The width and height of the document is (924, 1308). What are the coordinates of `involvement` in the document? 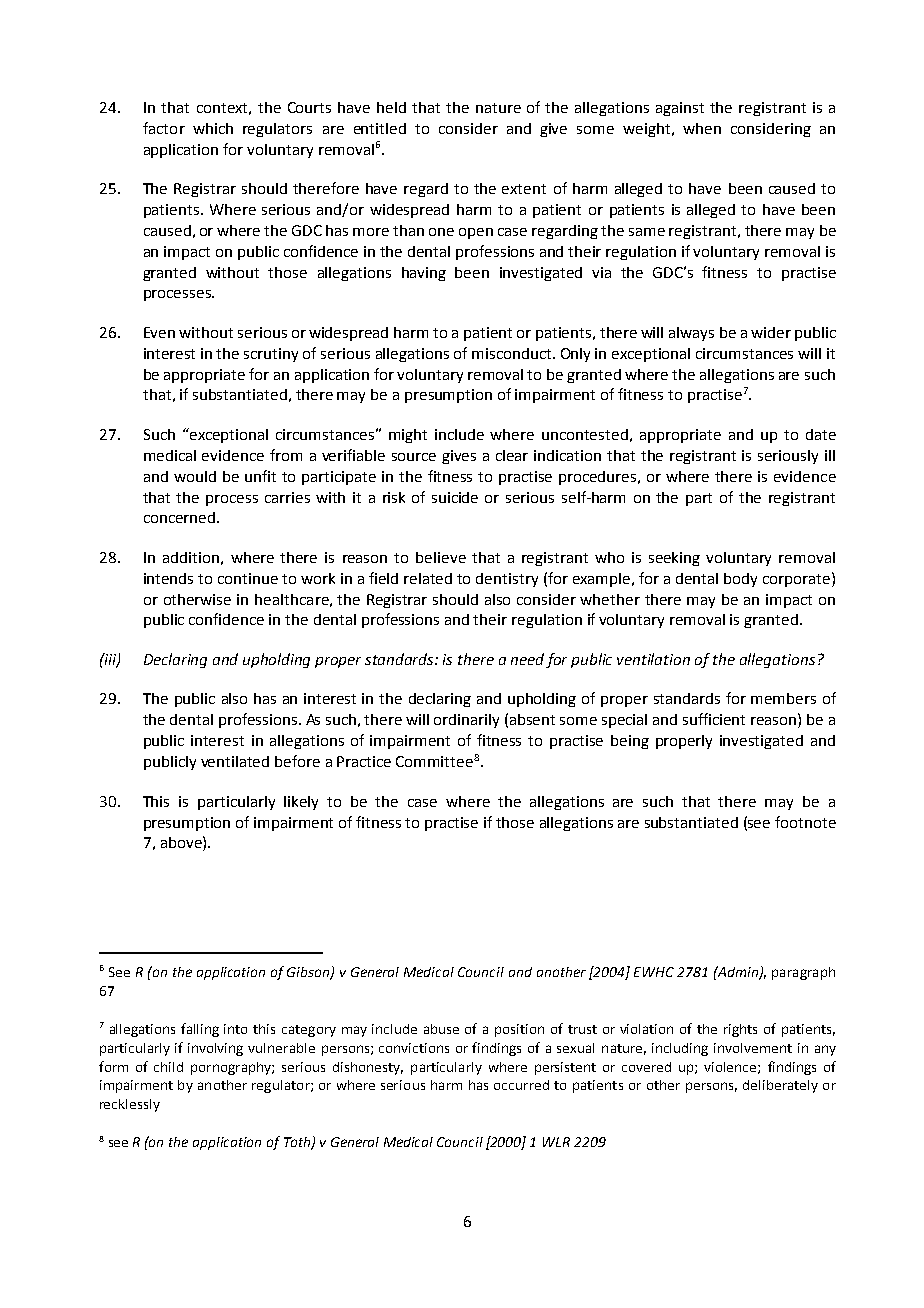 It's located at (753, 1048).
